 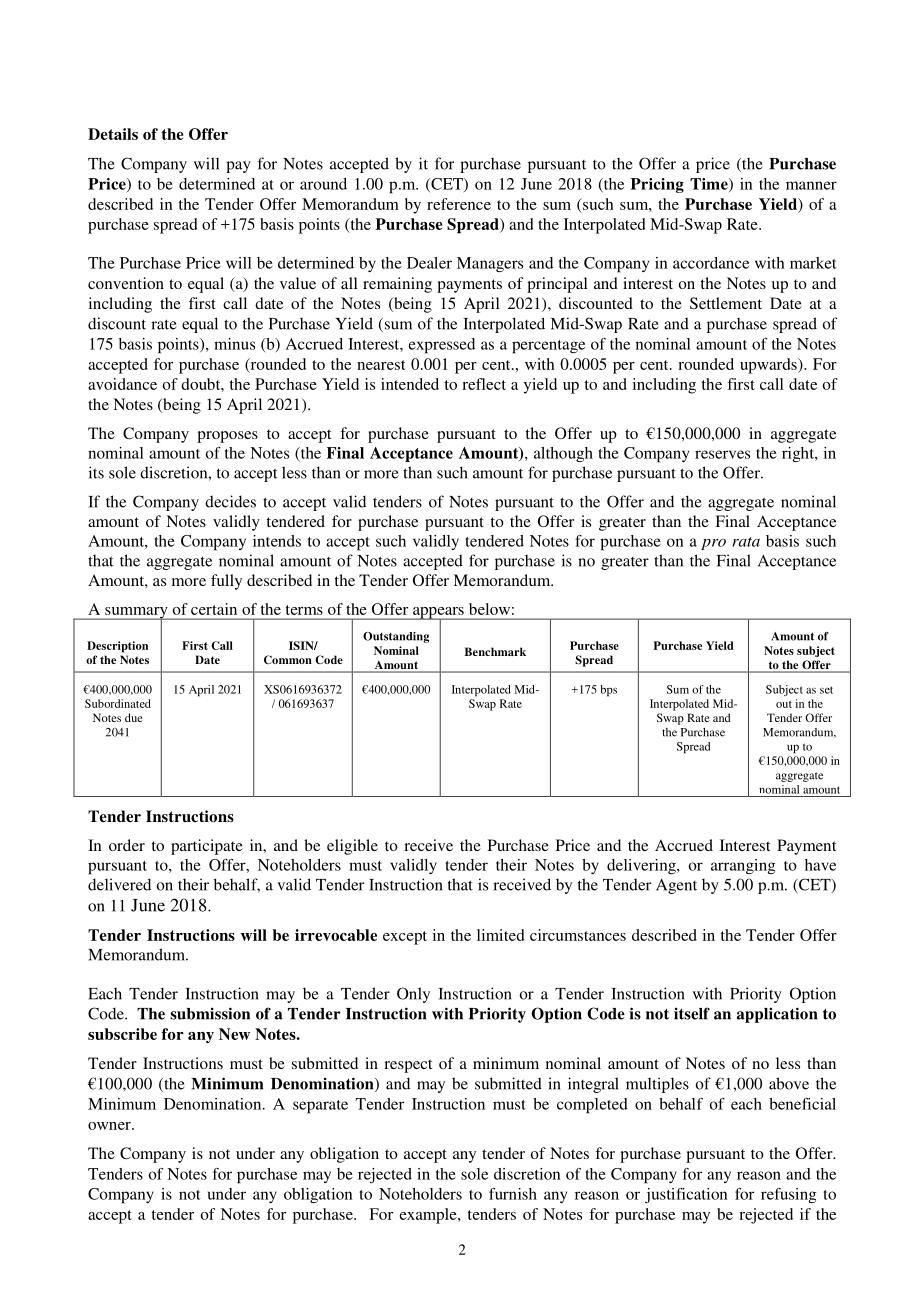 What do you see at coordinates (459, 204) in the screenshot?
I see `reference` at bounding box center [459, 204].
